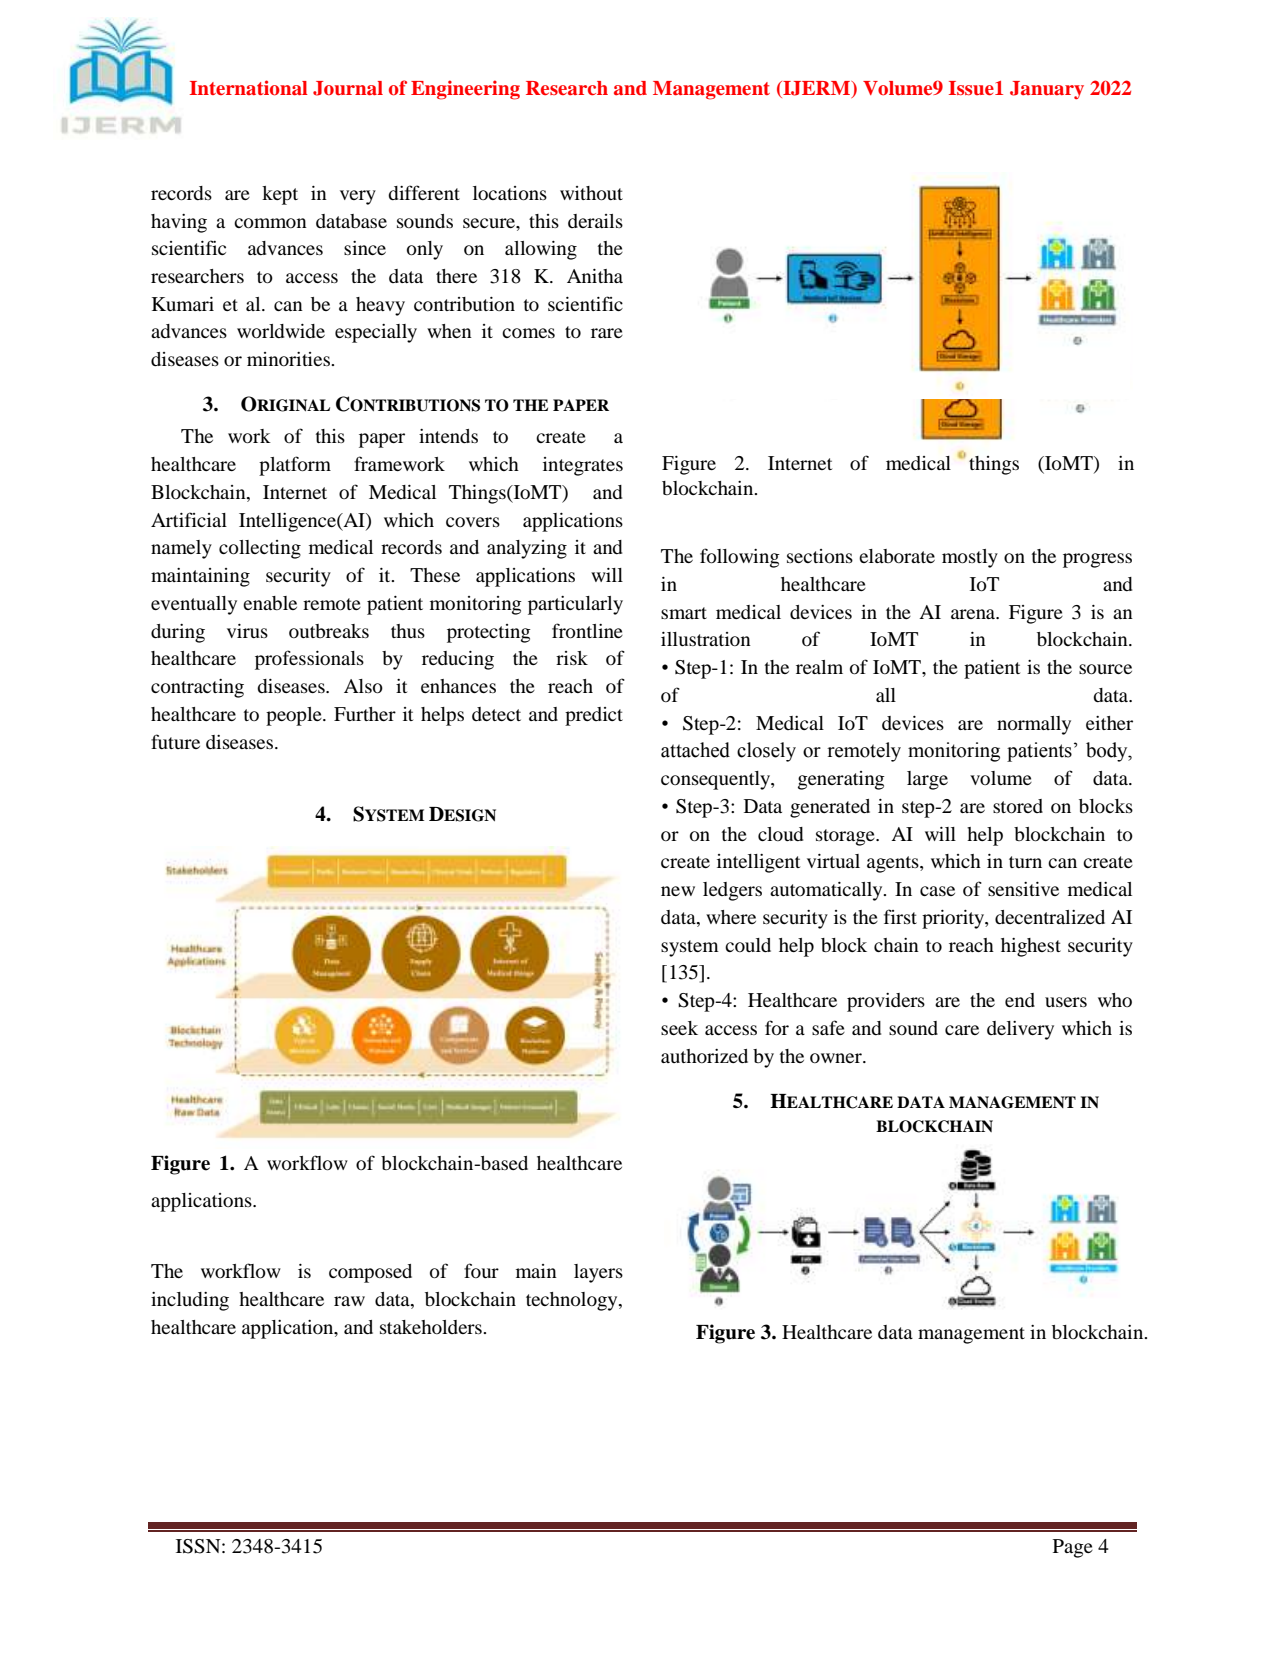 This page has height=1662, width=1284. What do you see at coordinates (349, 1301) in the page?
I see `raw` at bounding box center [349, 1301].
